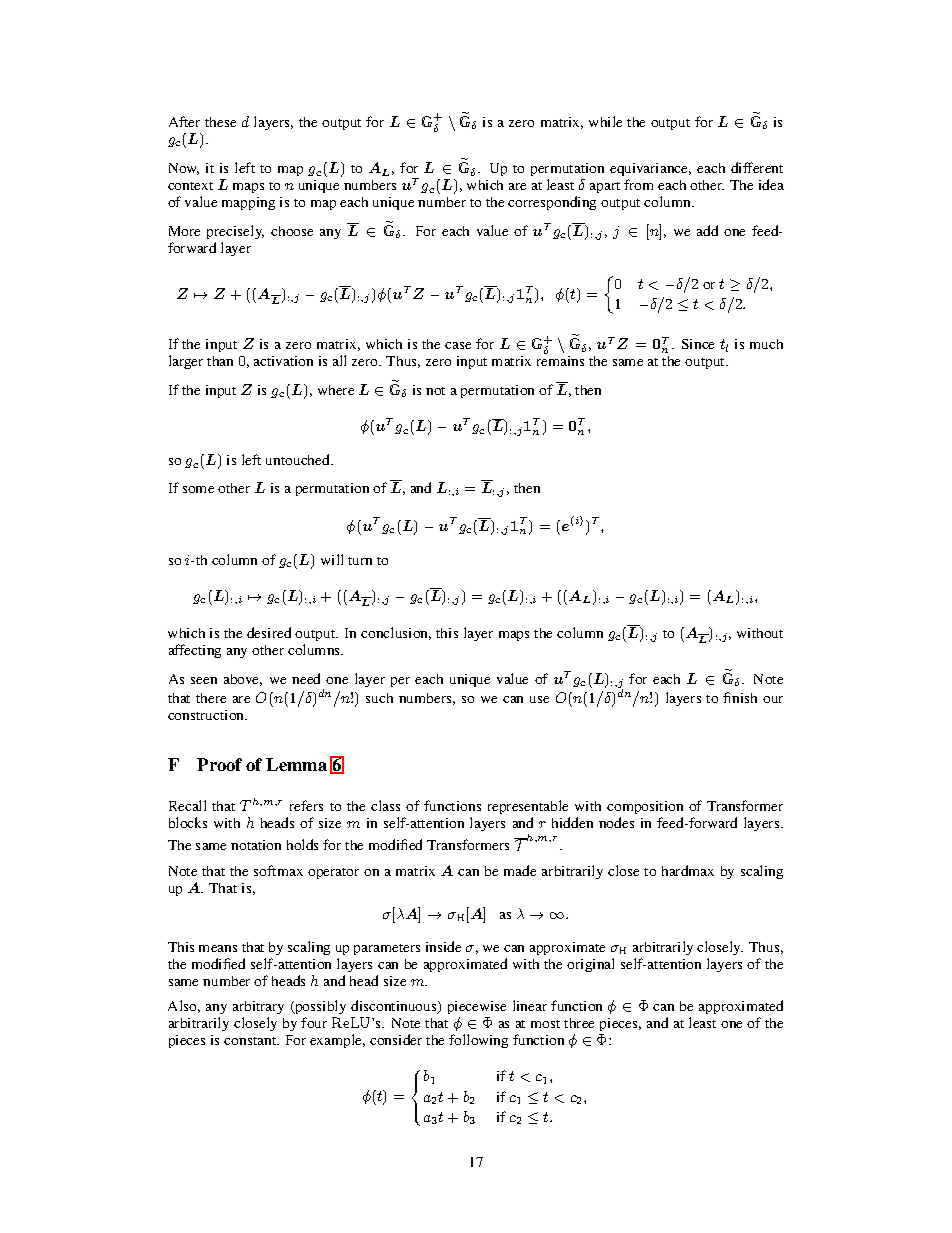  What do you see at coordinates (579, 1023) in the screenshot?
I see `three` at bounding box center [579, 1023].
